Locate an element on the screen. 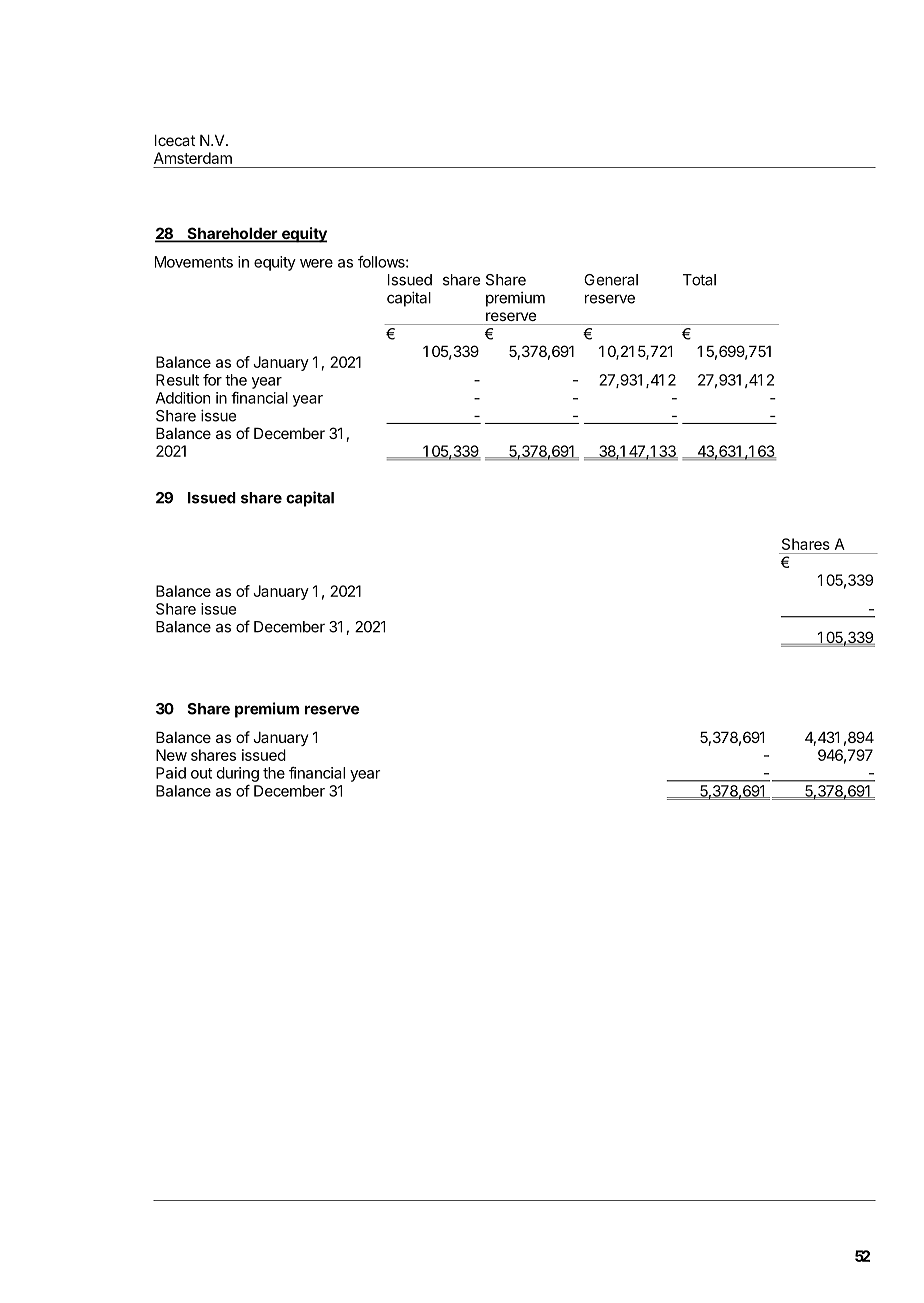  out is located at coordinates (201, 773).
